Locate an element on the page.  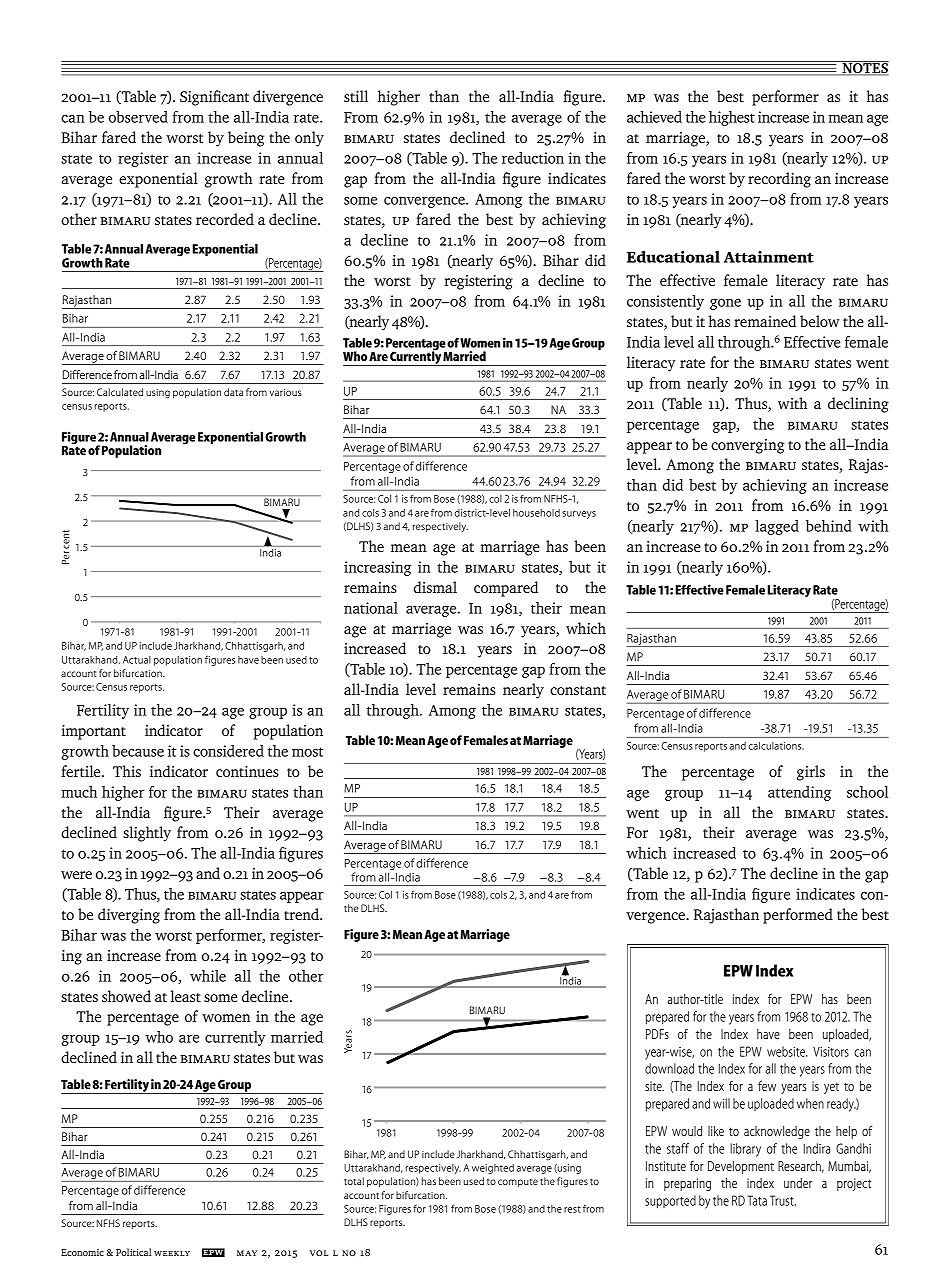
while is located at coordinates (208, 976).
